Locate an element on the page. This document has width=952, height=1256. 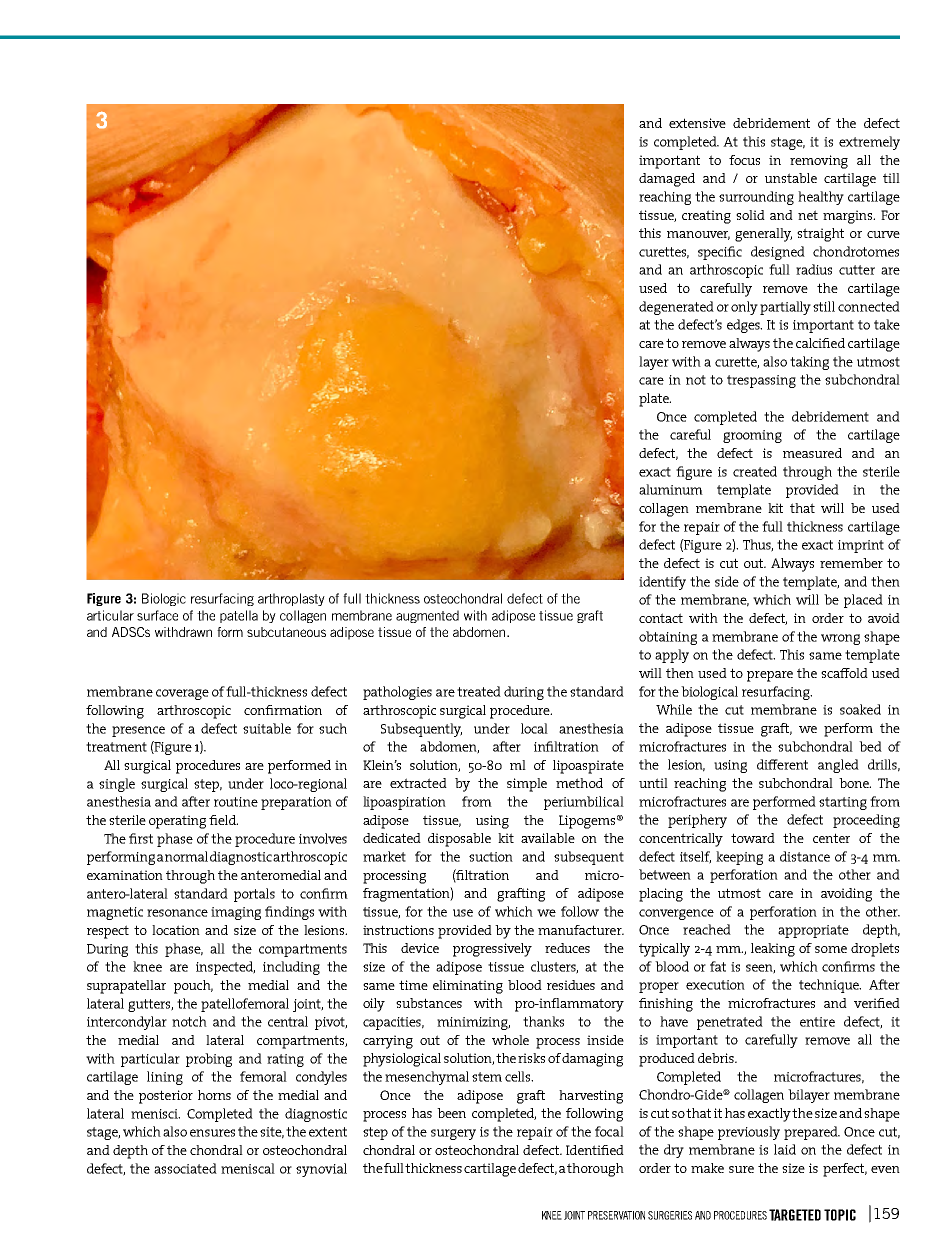
removing is located at coordinates (819, 162).
